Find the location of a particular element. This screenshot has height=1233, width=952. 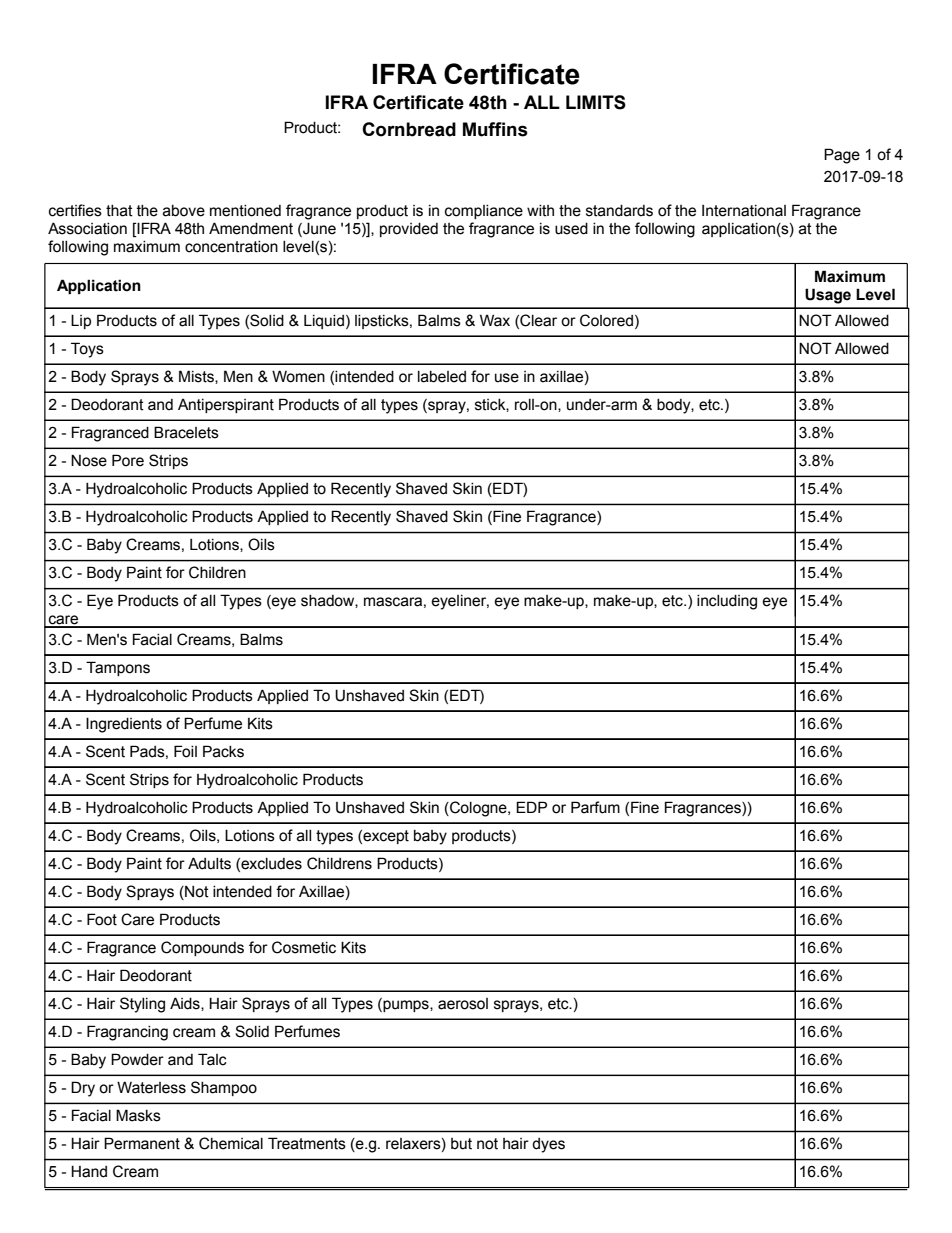

dyes is located at coordinates (548, 1145).
